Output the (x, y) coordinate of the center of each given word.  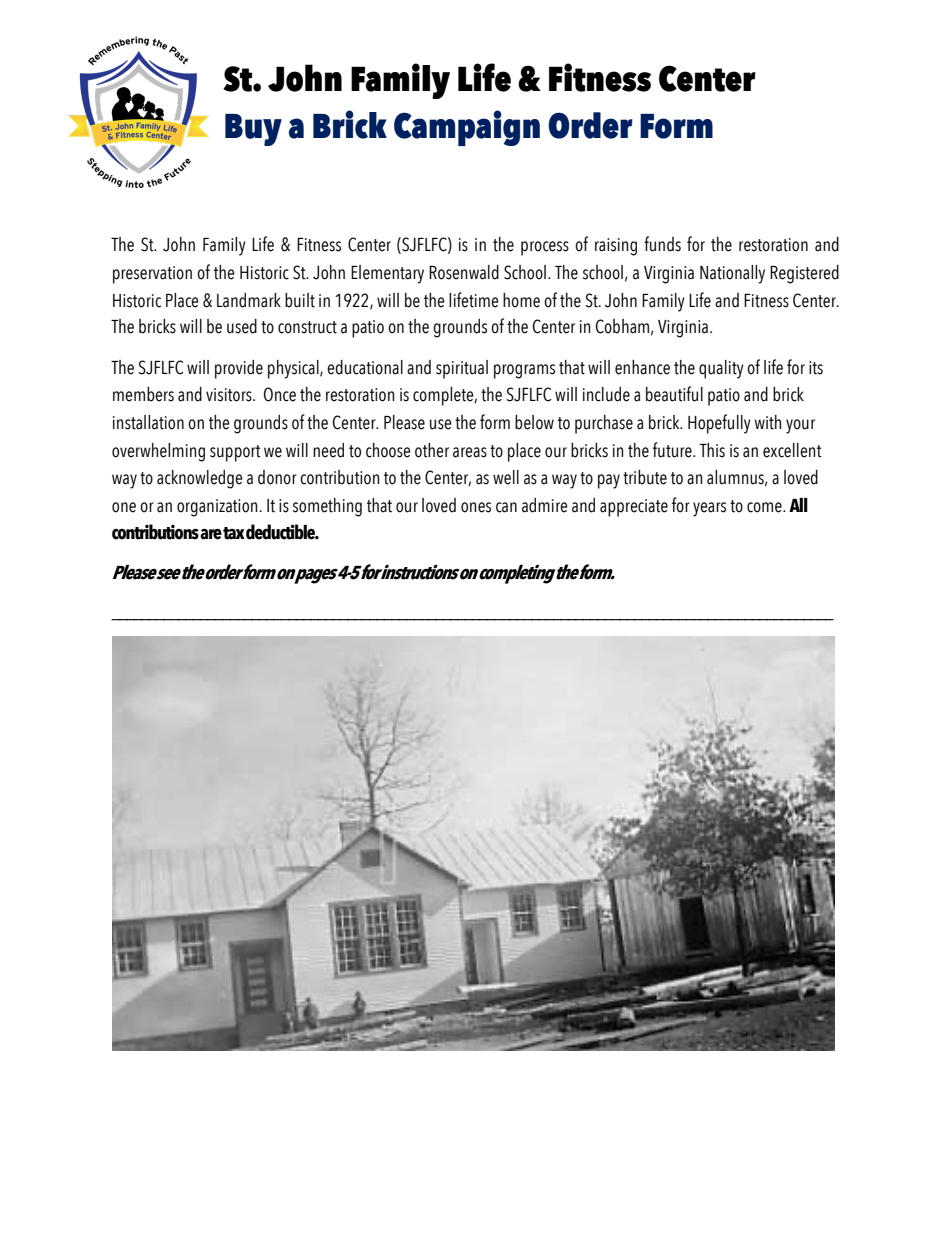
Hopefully (719, 424)
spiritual (462, 369)
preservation (152, 275)
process (545, 248)
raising (616, 247)
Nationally (732, 274)
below (534, 422)
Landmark (249, 300)
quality (721, 369)
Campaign (467, 128)
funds (662, 244)
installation (148, 422)
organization (217, 508)
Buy (253, 130)
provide (239, 369)
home (521, 300)
